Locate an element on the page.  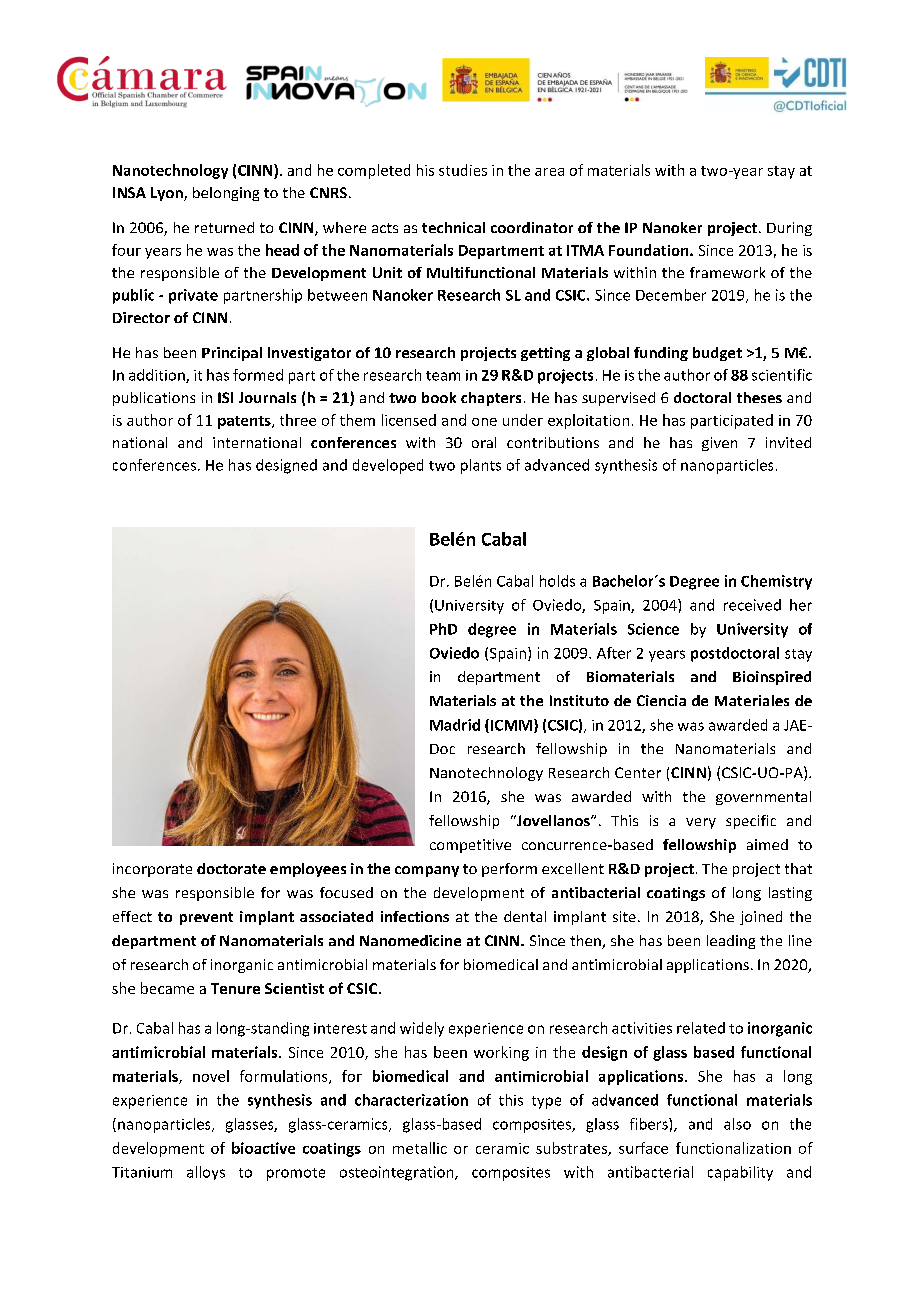
metallic is located at coordinates (420, 1148).
